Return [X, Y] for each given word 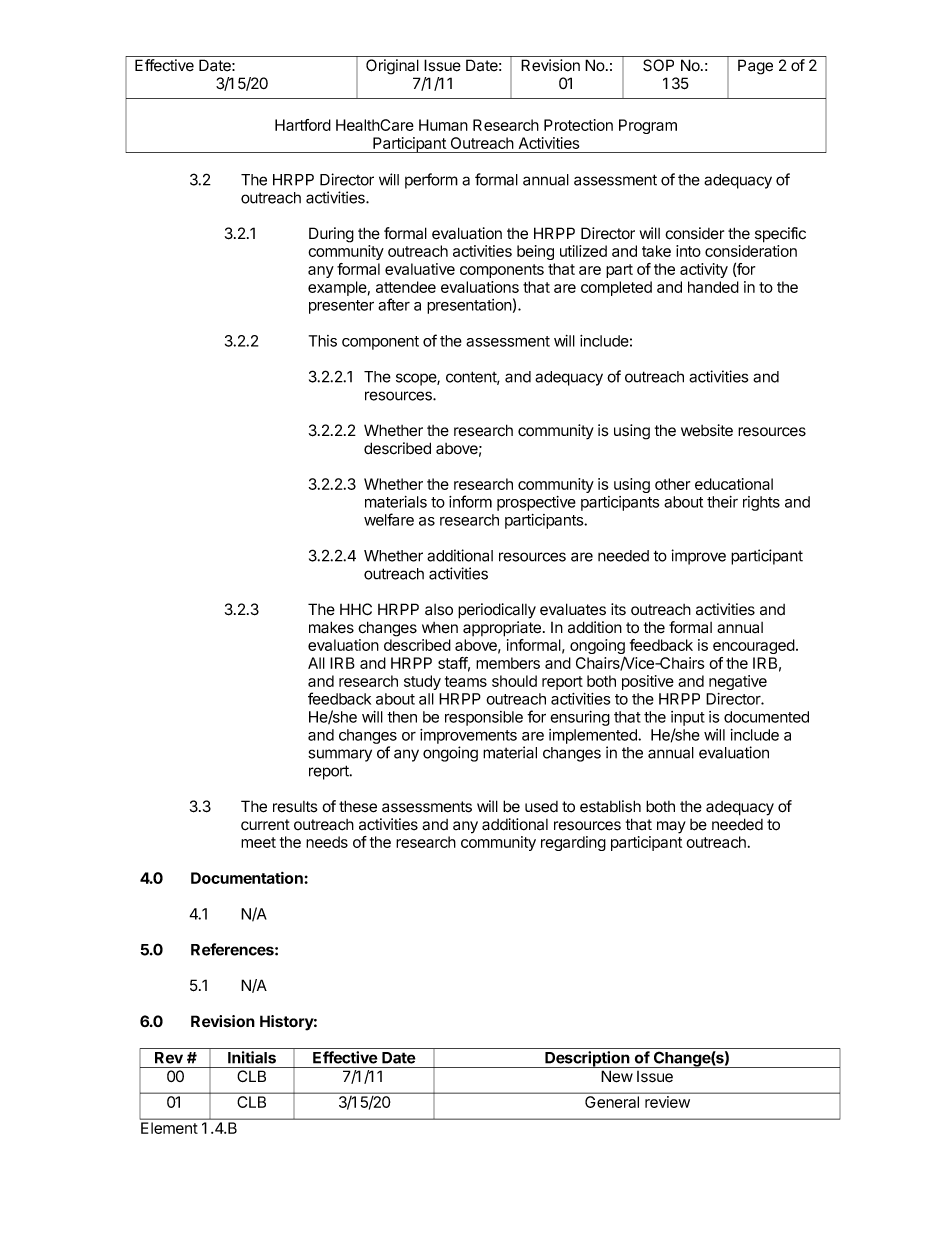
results [295, 807]
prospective [536, 503]
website [707, 430]
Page [755, 67]
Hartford [303, 125]
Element [169, 1128]
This [323, 341]
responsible [484, 718]
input [688, 718]
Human [443, 125]
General [612, 1102]
